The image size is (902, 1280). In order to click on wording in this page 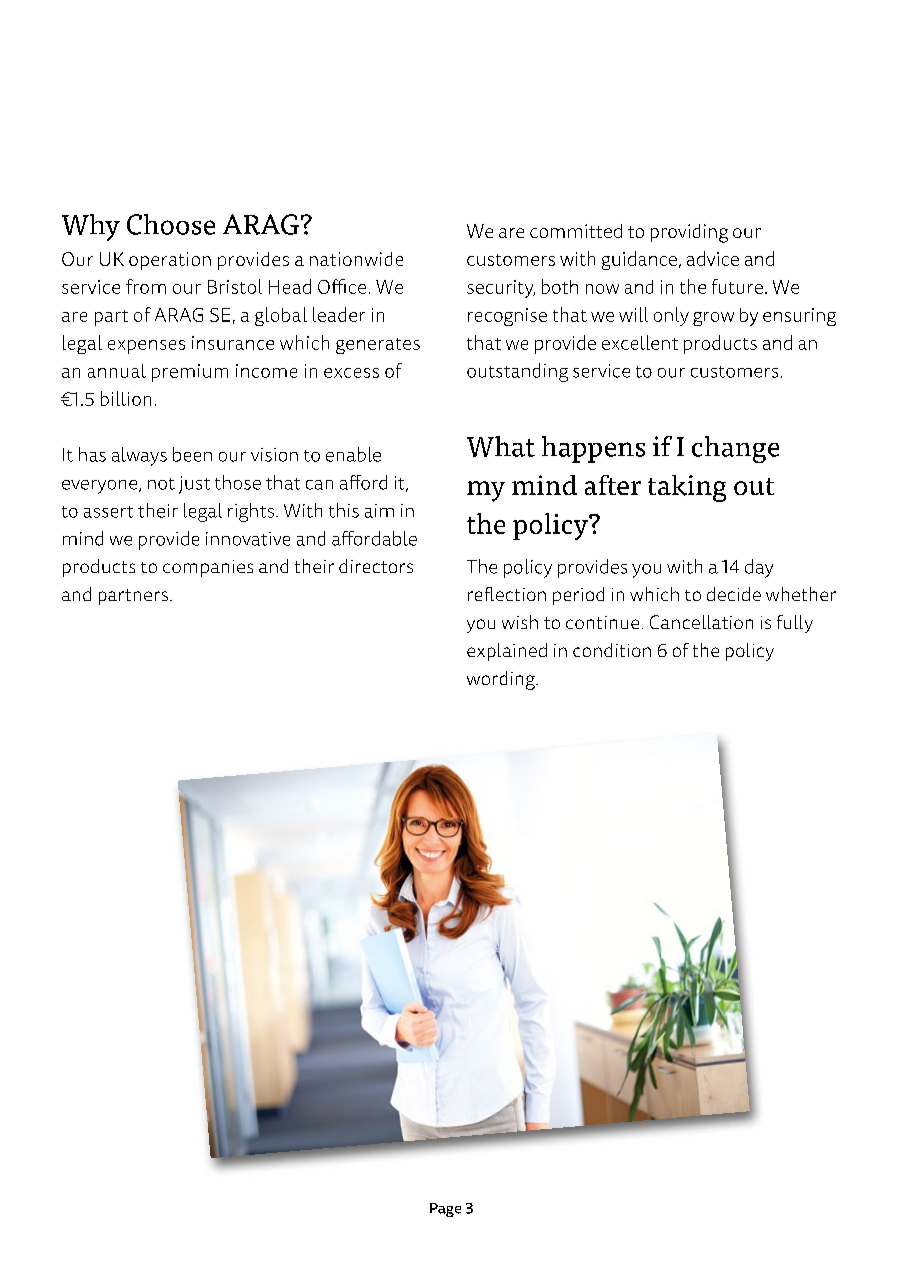, I will do `click(502, 680)`.
